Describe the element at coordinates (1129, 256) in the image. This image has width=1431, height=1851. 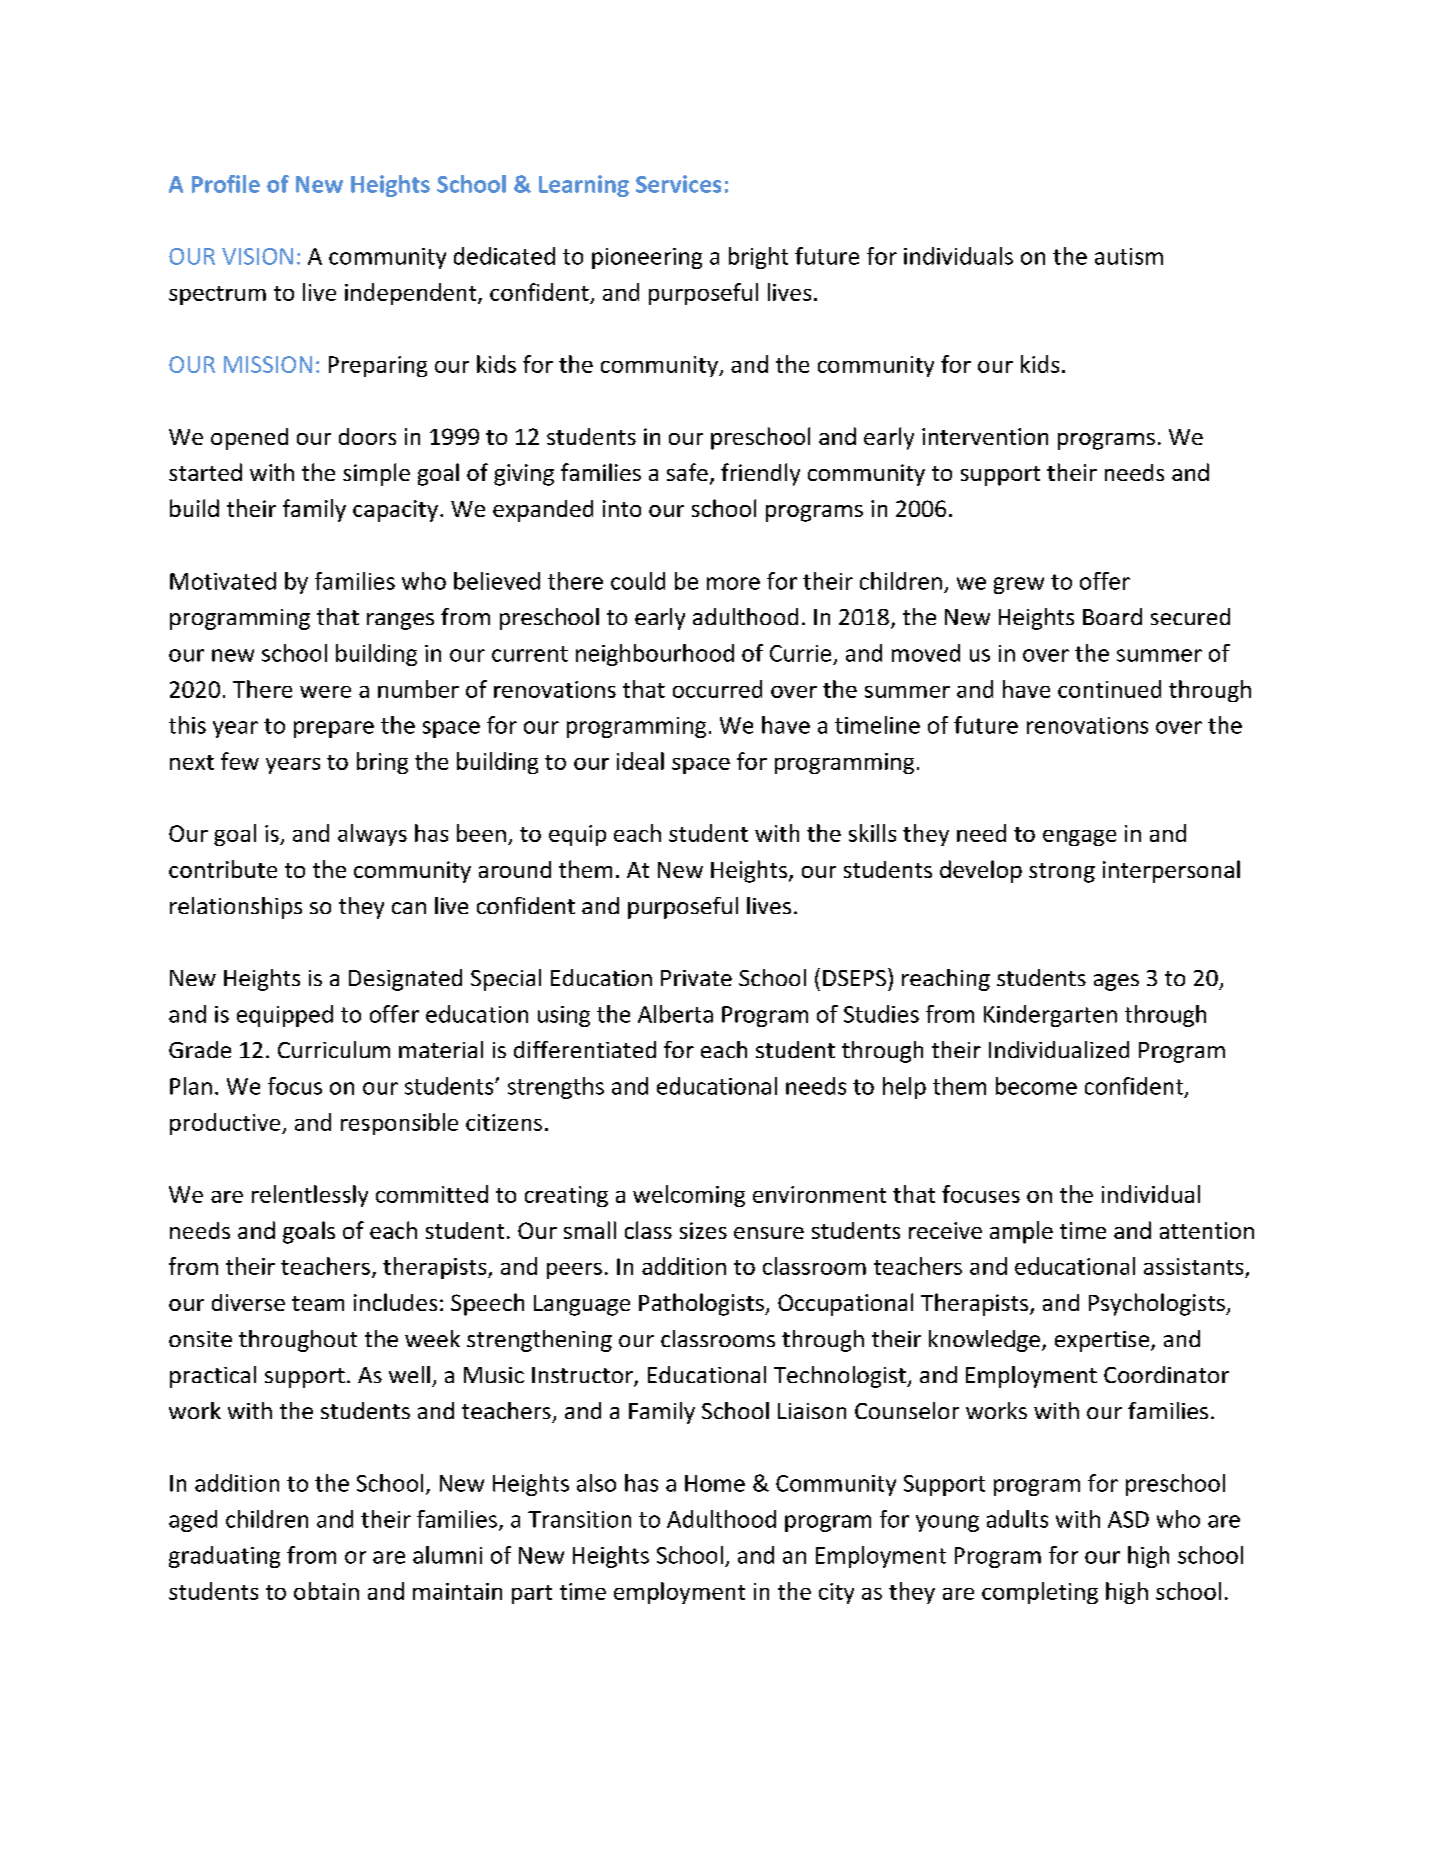
I see `autism` at that location.
